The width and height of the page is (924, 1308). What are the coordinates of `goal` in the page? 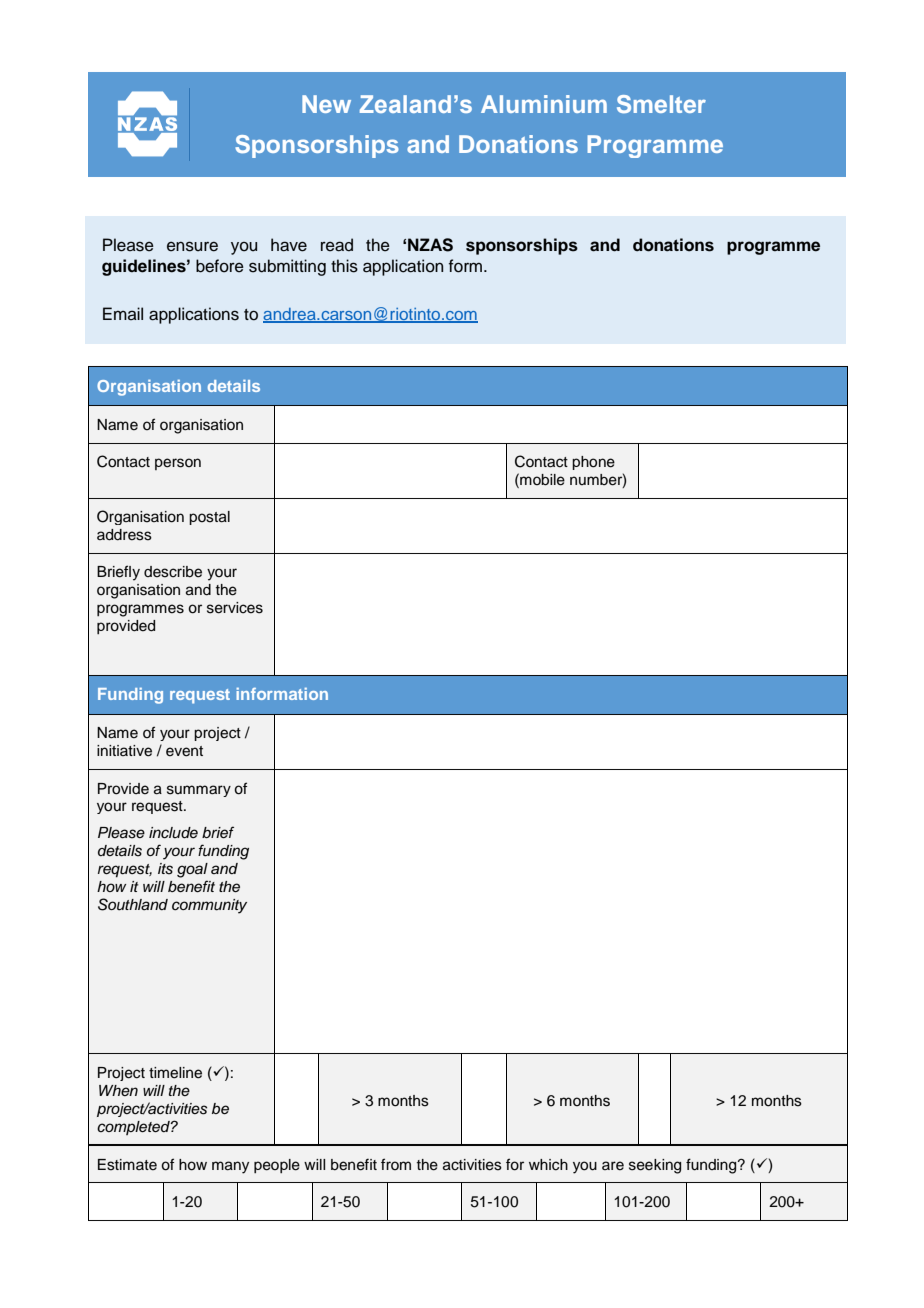 It's located at (192, 870).
